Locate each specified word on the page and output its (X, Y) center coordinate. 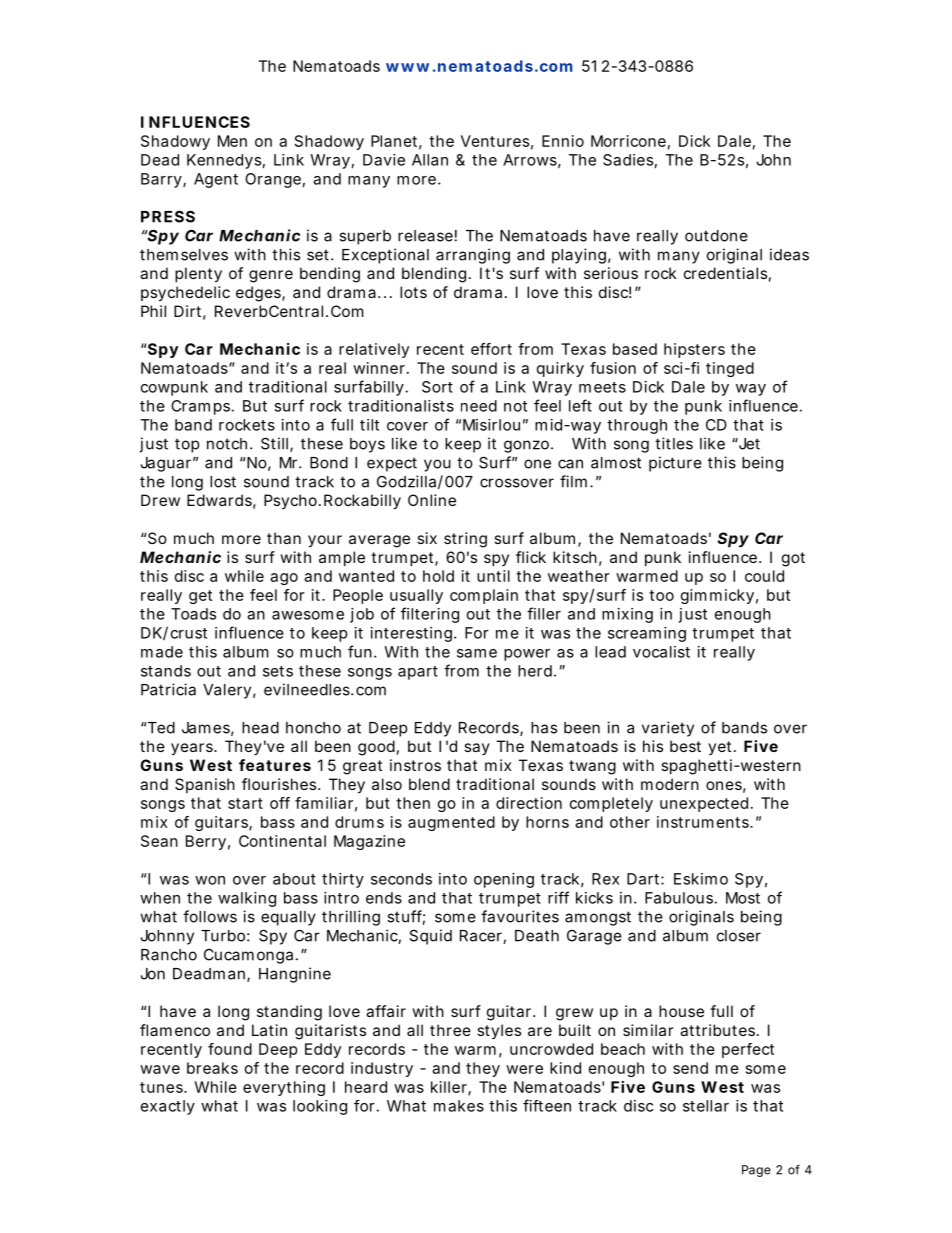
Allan (430, 160)
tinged (730, 369)
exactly (168, 1107)
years (193, 749)
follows (210, 916)
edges (259, 294)
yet (721, 748)
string (465, 540)
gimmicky (717, 596)
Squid (431, 937)
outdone (716, 236)
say (477, 749)
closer (739, 936)
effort (491, 349)
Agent (216, 180)
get (200, 597)
